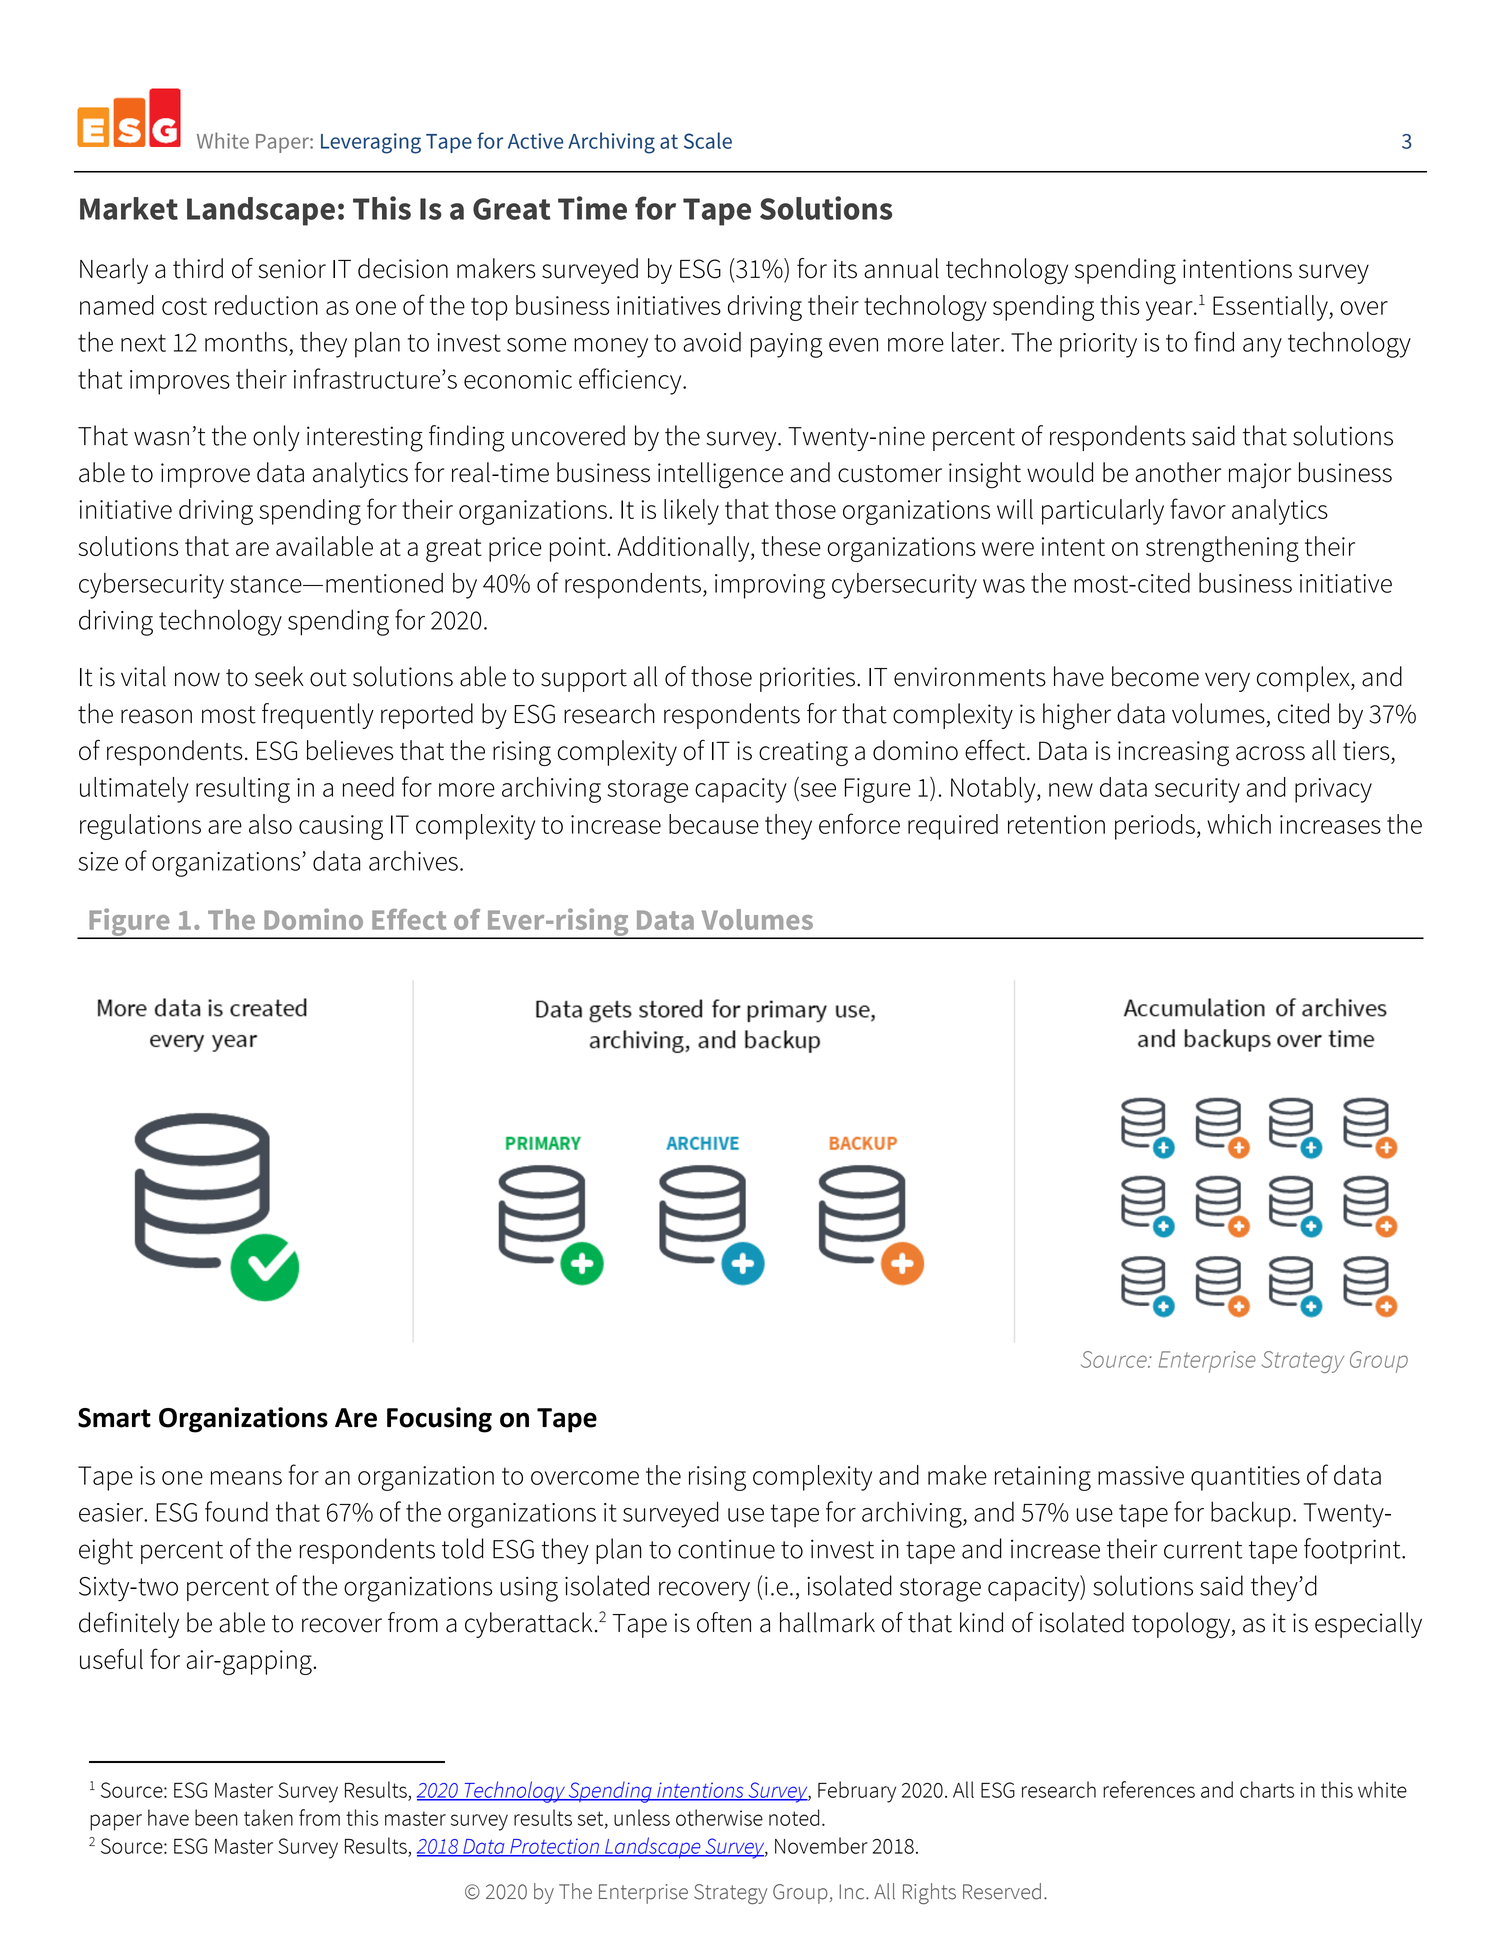  Describe the element at coordinates (719, 1817) in the document. I see `otherwise` at that location.
